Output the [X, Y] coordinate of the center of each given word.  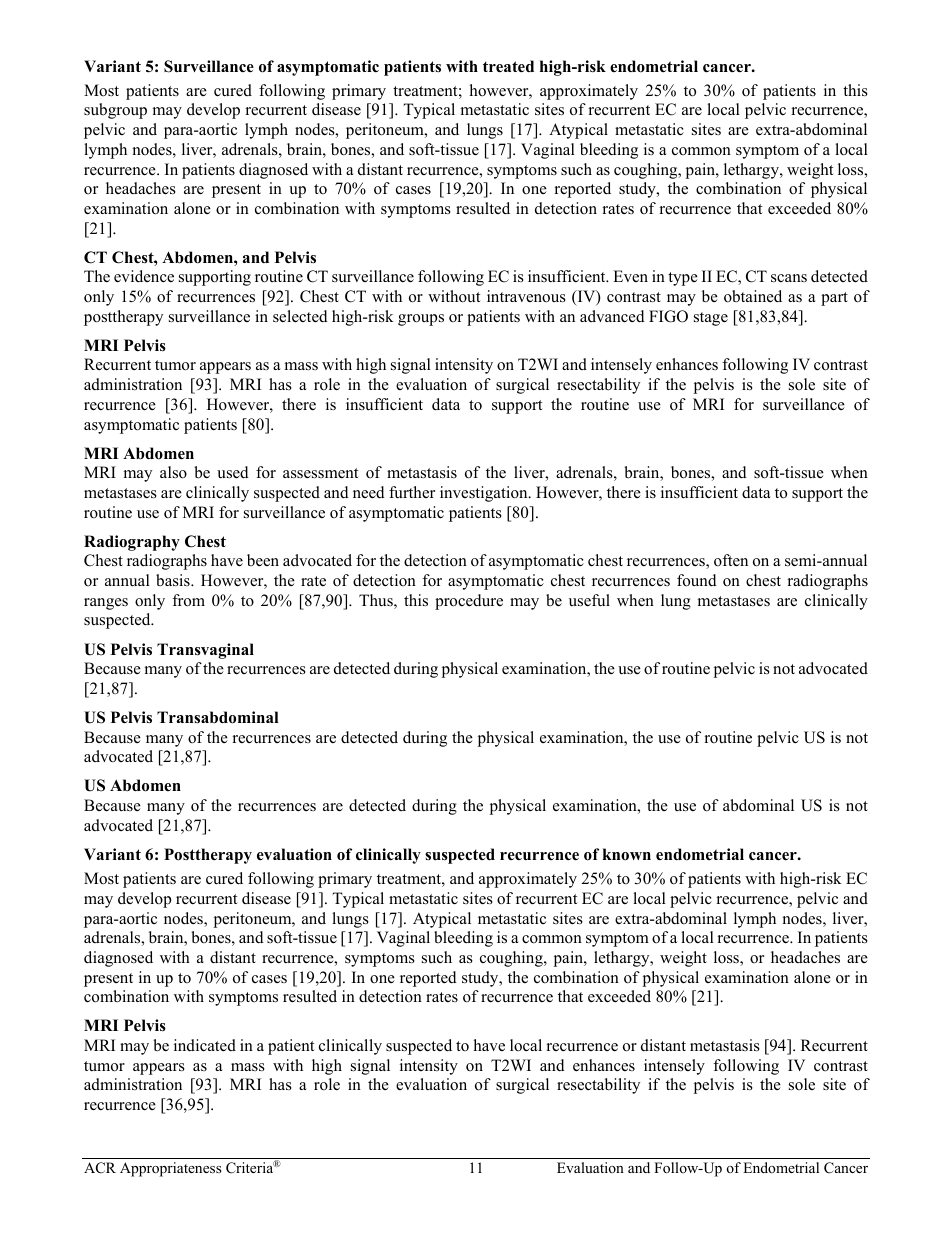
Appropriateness [171, 1169]
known [627, 854]
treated [508, 66]
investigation [485, 494]
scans [789, 278]
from [188, 600]
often [731, 560]
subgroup [115, 111]
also [173, 472]
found [697, 580]
